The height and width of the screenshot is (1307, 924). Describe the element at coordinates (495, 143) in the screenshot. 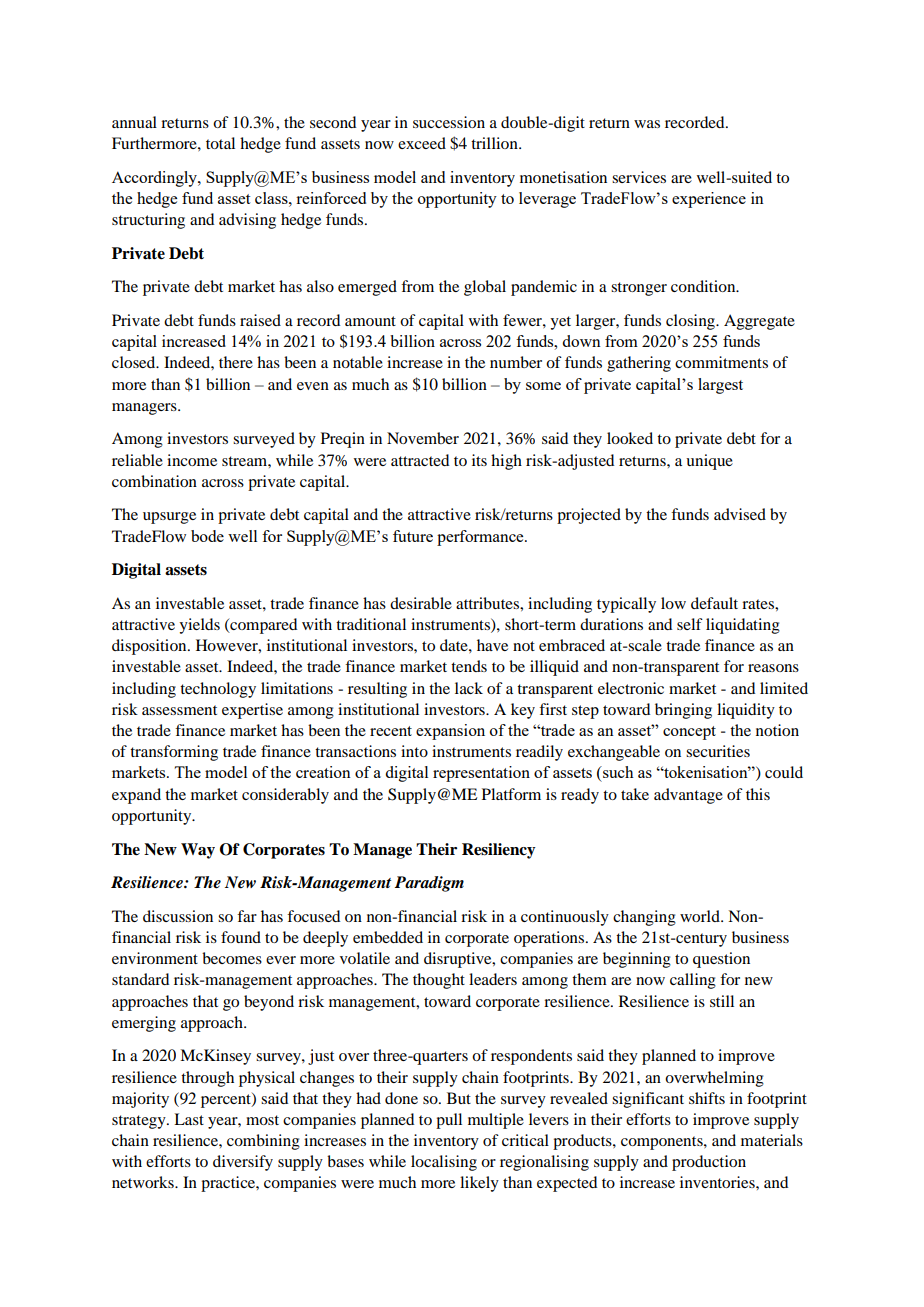

I see `trillion` at that location.
